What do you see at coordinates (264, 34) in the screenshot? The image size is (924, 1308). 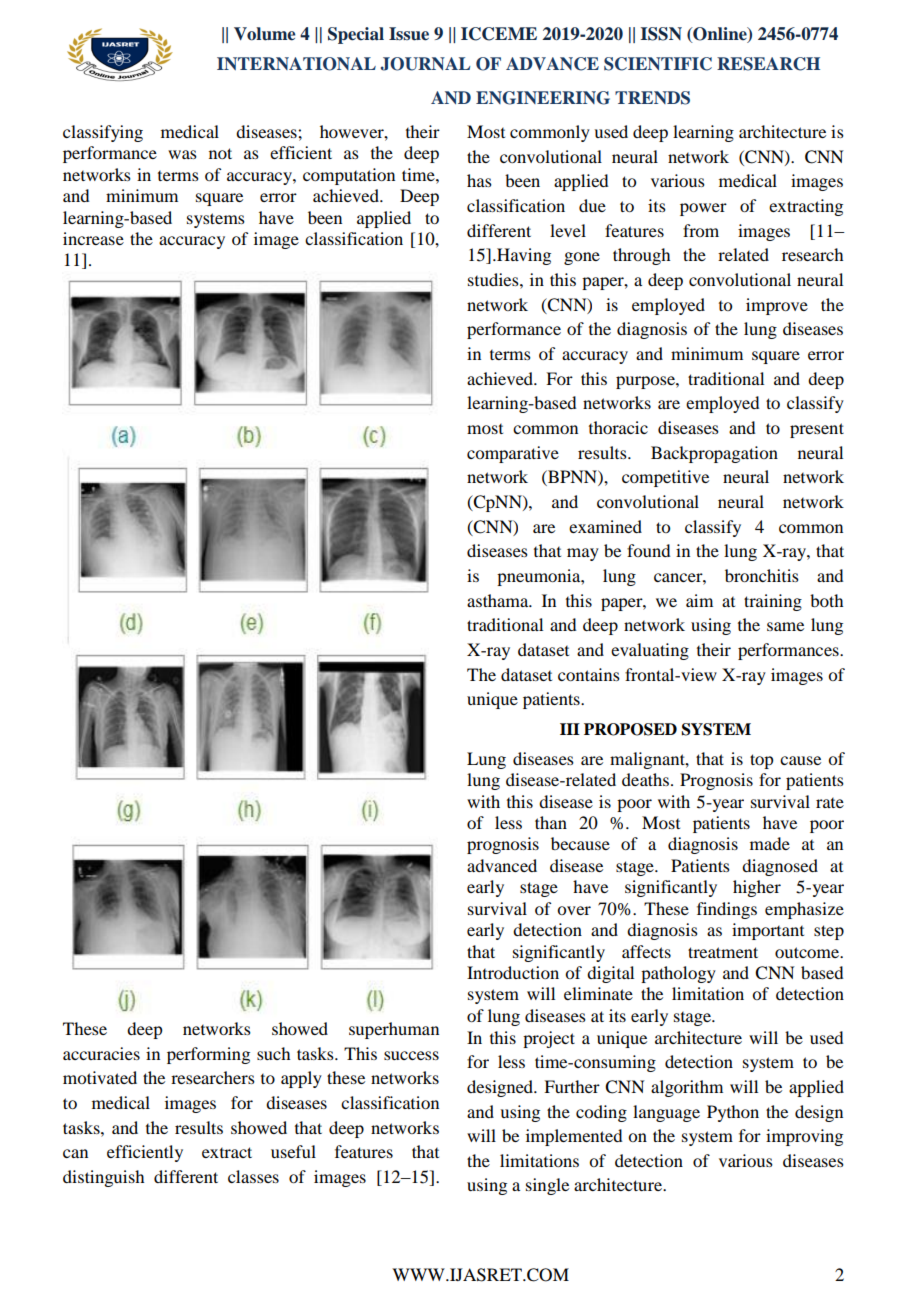 I see `Volume` at bounding box center [264, 34].
